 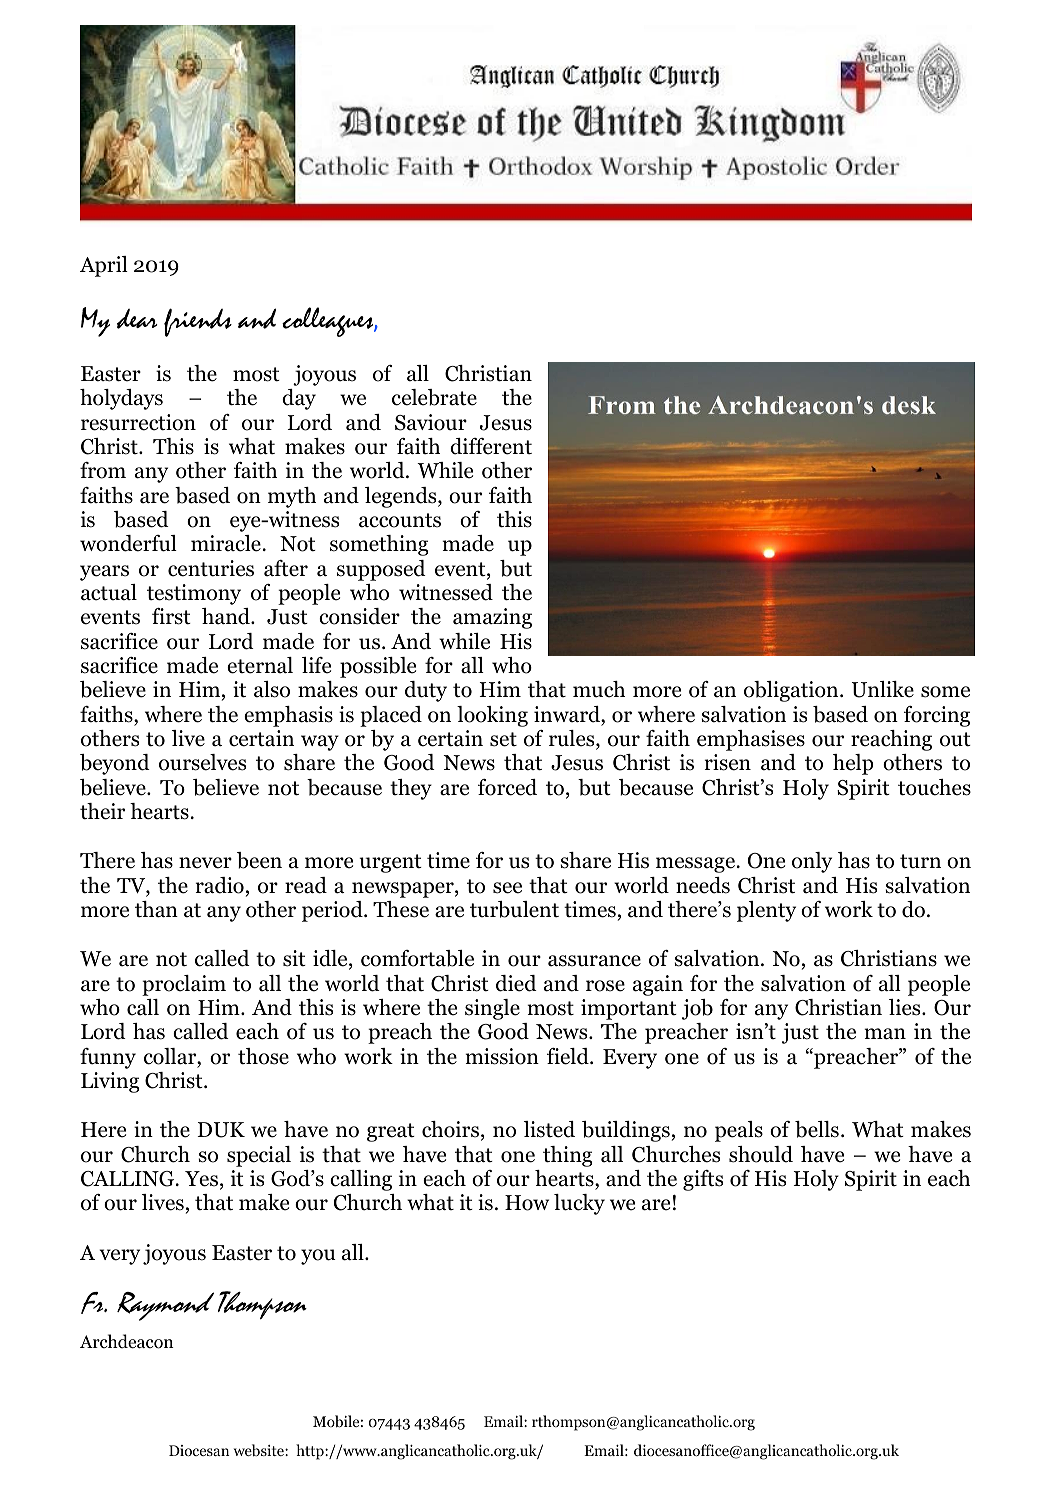 I want to click on celebrate, so click(x=434, y=397).
